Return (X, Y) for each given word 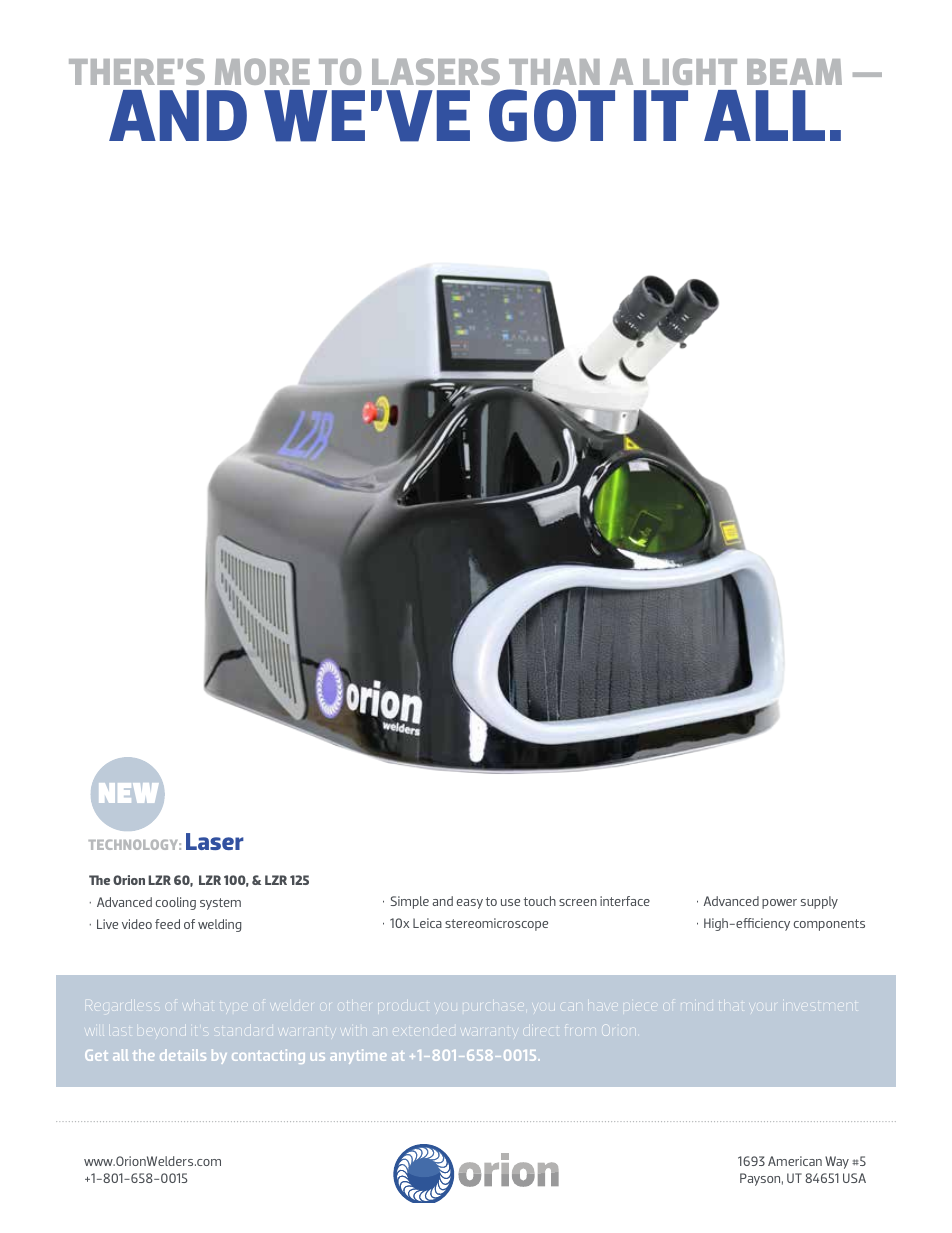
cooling (176, 903)
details (183, 1055)
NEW (128, 793)
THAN (554, 72)
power (779, 904)
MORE (262, 71)
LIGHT (690, 71)
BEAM (794, 72)
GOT (552, 115)
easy (470, 904)
